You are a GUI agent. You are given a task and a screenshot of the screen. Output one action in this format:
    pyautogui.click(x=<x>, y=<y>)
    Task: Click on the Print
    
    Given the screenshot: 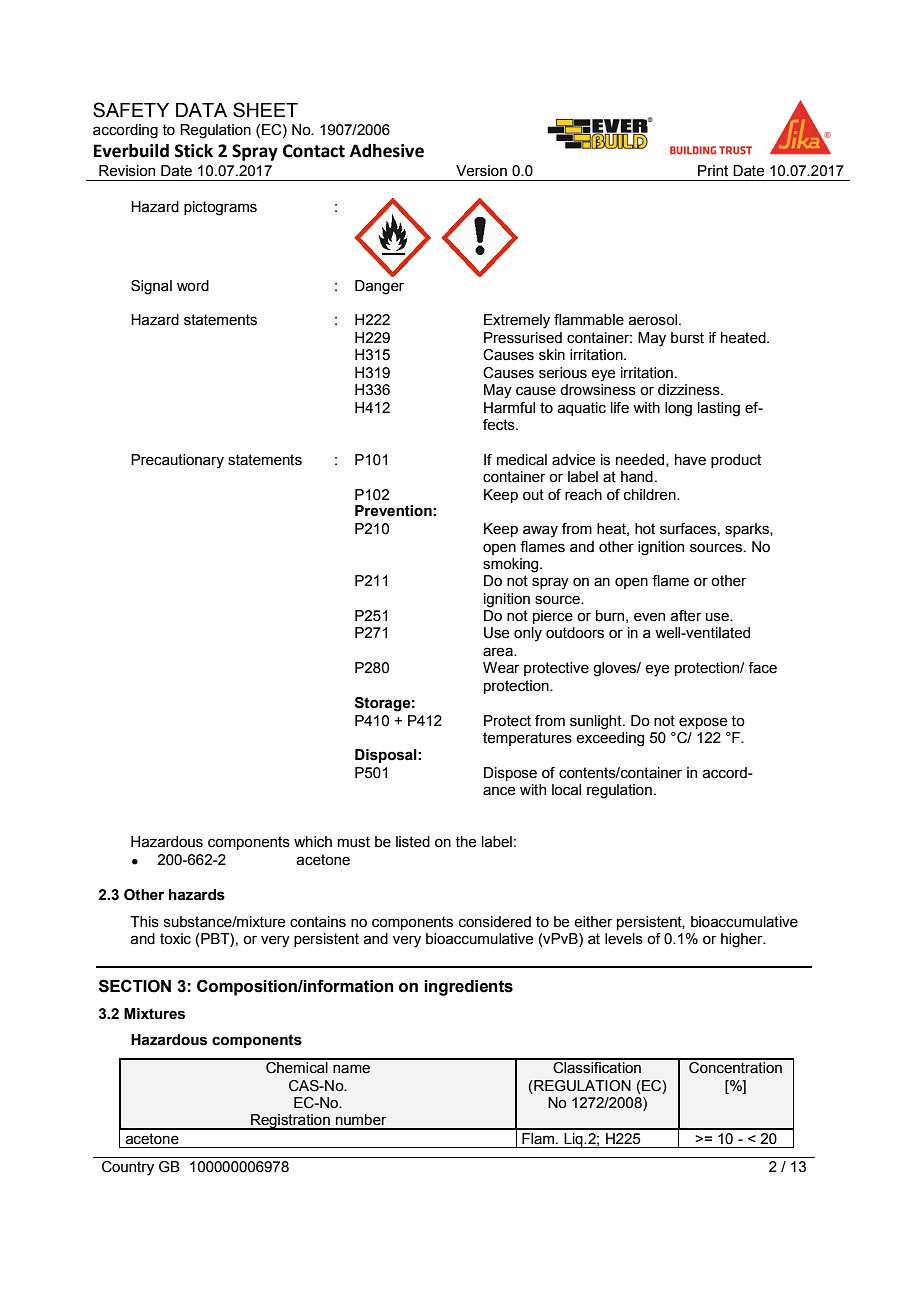 What is the action you would take?
    pyautogui.click(x=713, y=171)
